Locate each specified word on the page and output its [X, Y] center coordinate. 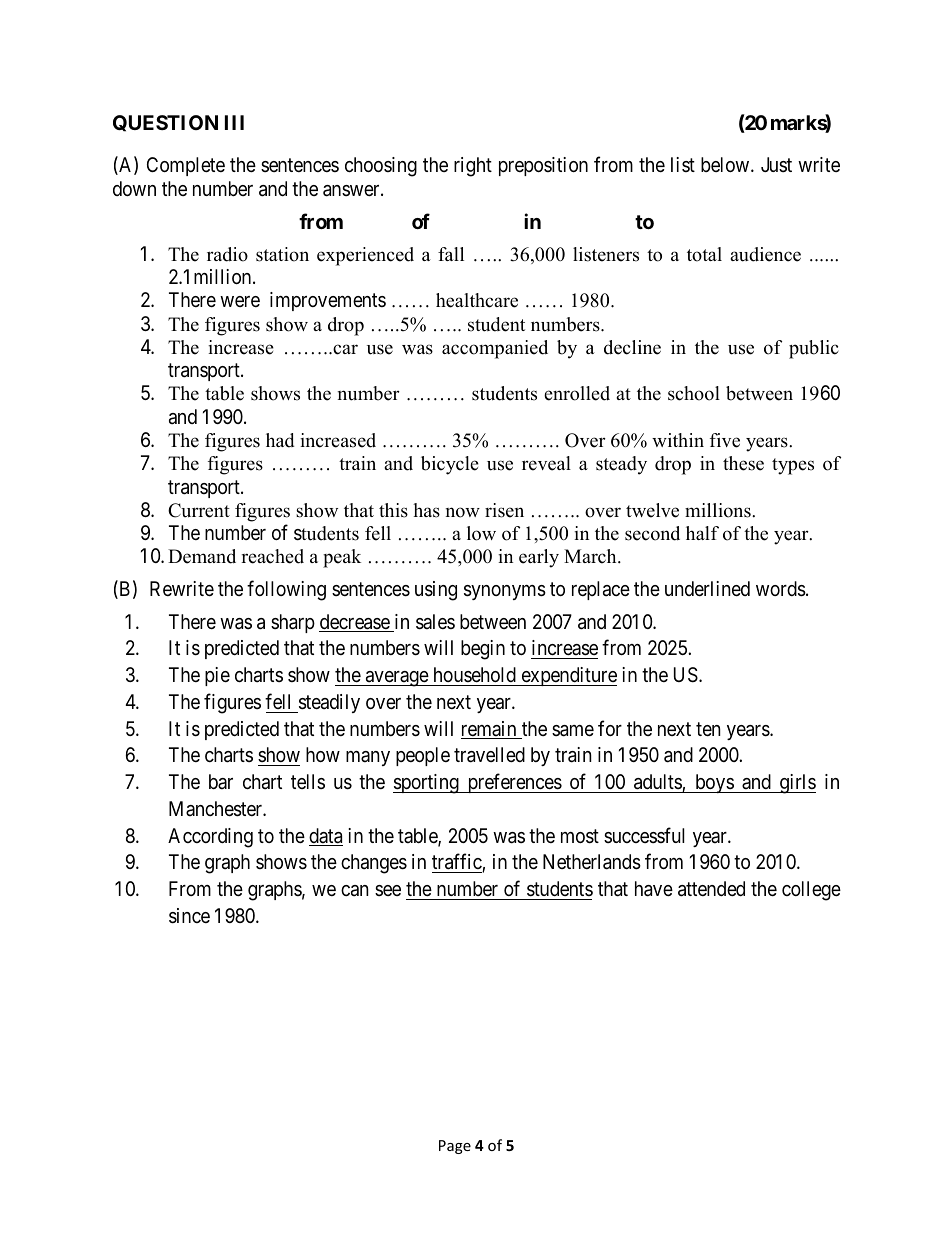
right [473, 167]
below [726, 164]
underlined [707, 588]
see [388, 890]
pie [217, 676]
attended [711, 889]
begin [483, 650]
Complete [186, 166]
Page [455, 1147]
